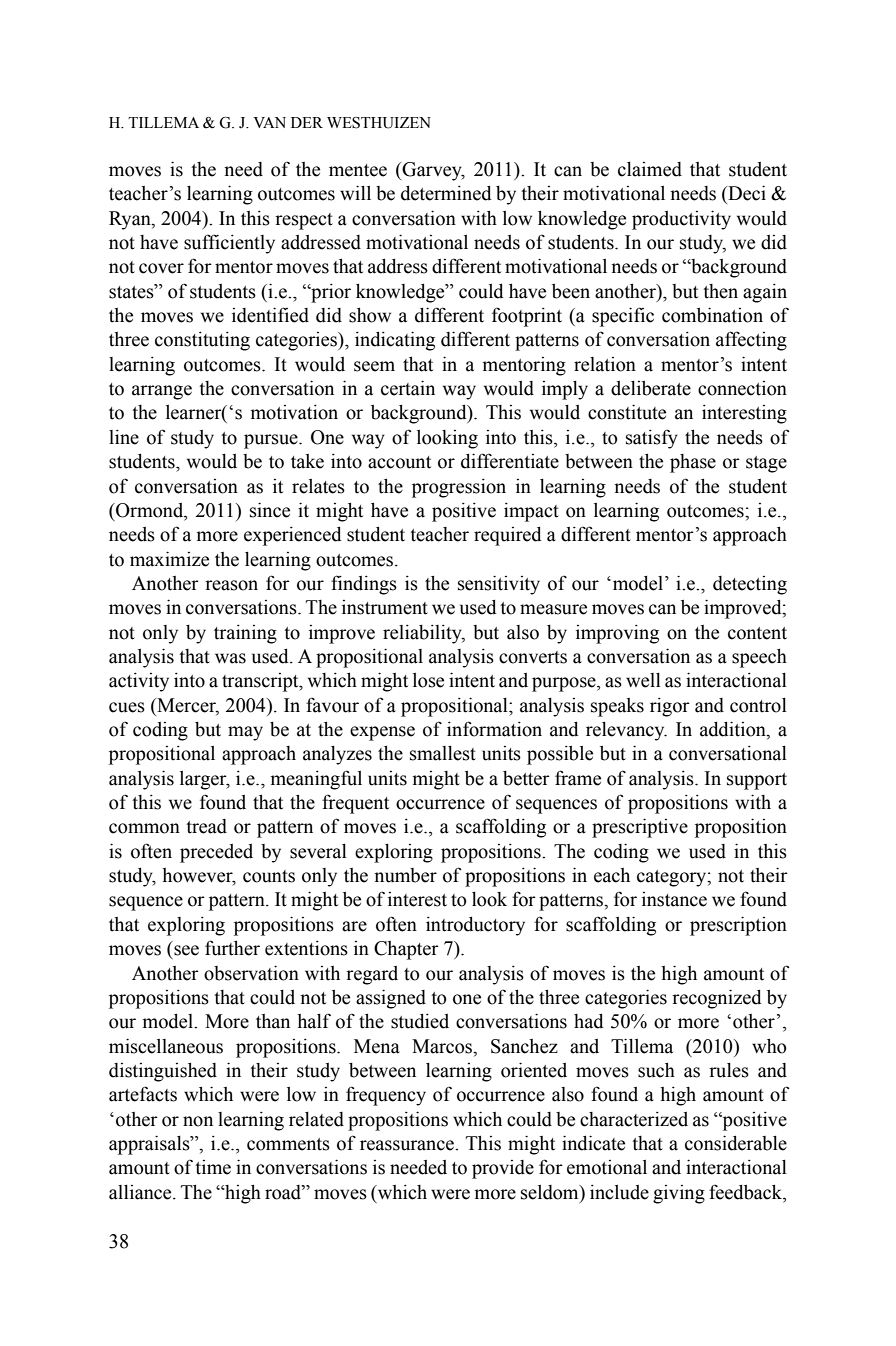  Describe the element at coordinates (651, 388) in the screenshot. I see `deliberate` at that location.
